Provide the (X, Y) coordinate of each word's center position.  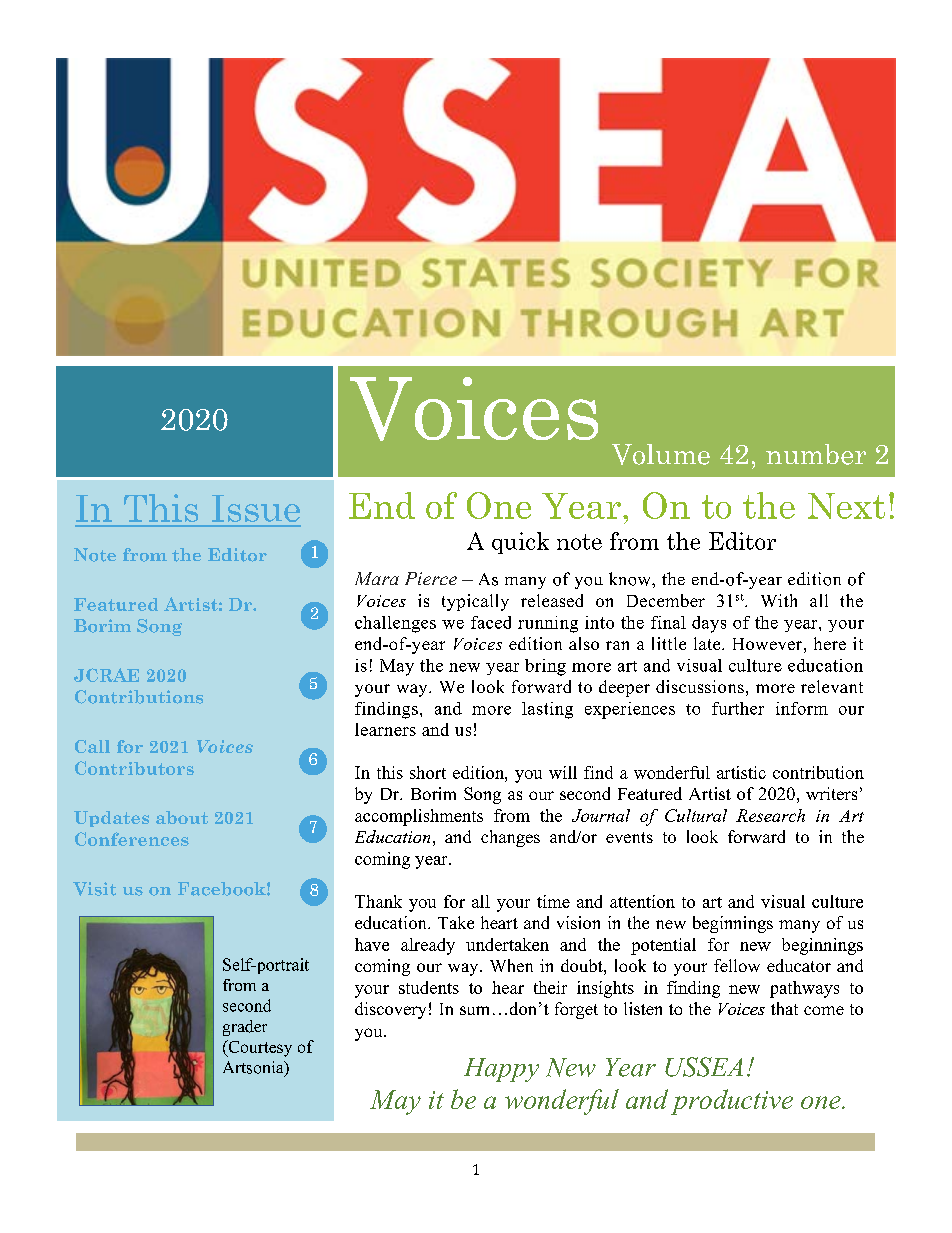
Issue (256, 508)
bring (545, 667)
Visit (94, 889)
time (553, 901)
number (816, 454)
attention (642, 901)
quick (520, 543)
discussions (700, 686)
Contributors (134, 768)
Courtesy (259, 1048)
